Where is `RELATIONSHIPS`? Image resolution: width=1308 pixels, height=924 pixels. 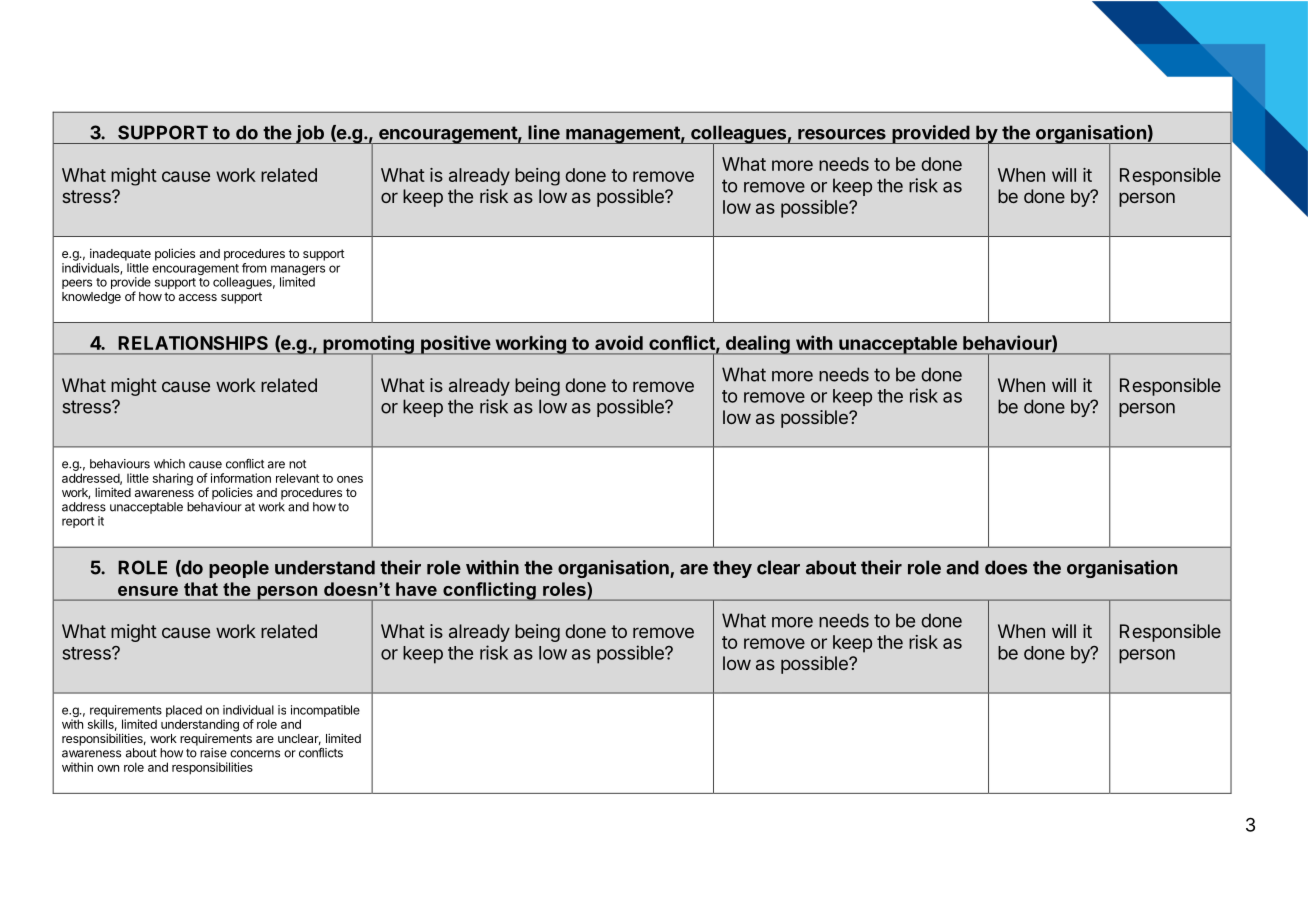 RELATIONSHIPS is located at coordinates (193, 343).
